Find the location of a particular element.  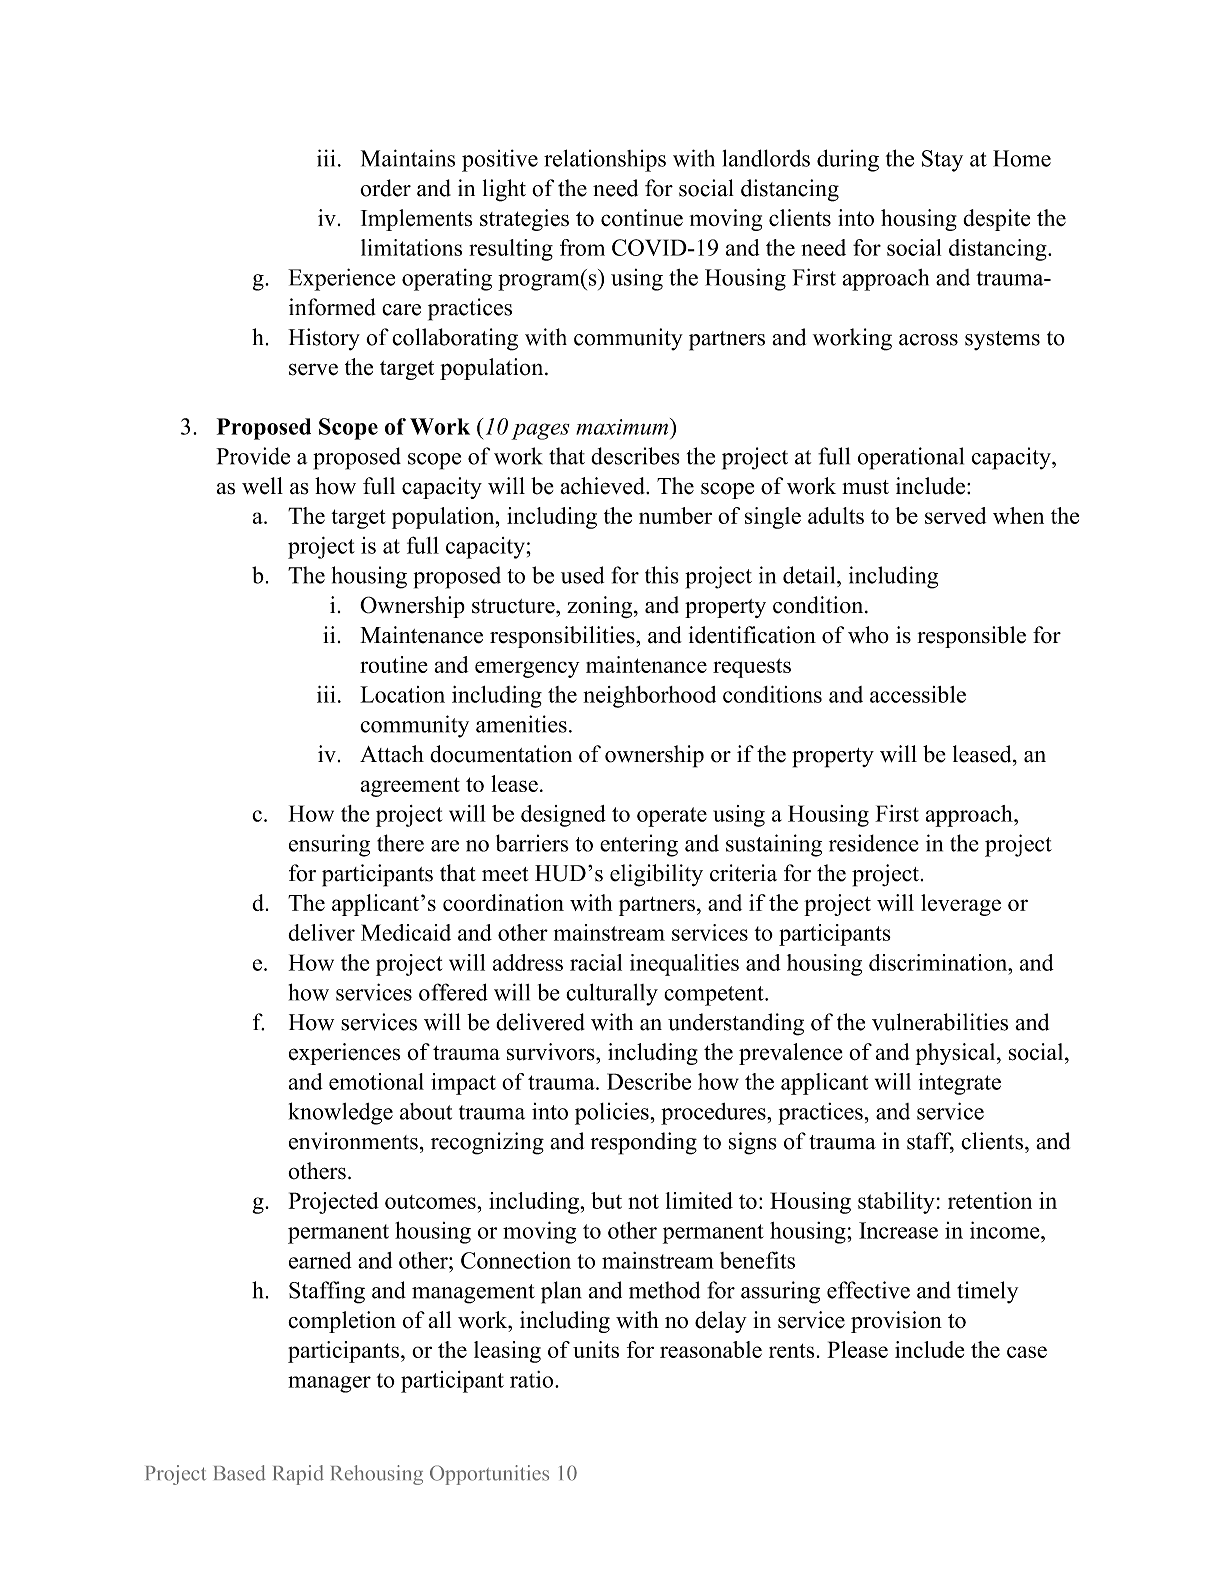

entering is located at coordinates (639, 845).
